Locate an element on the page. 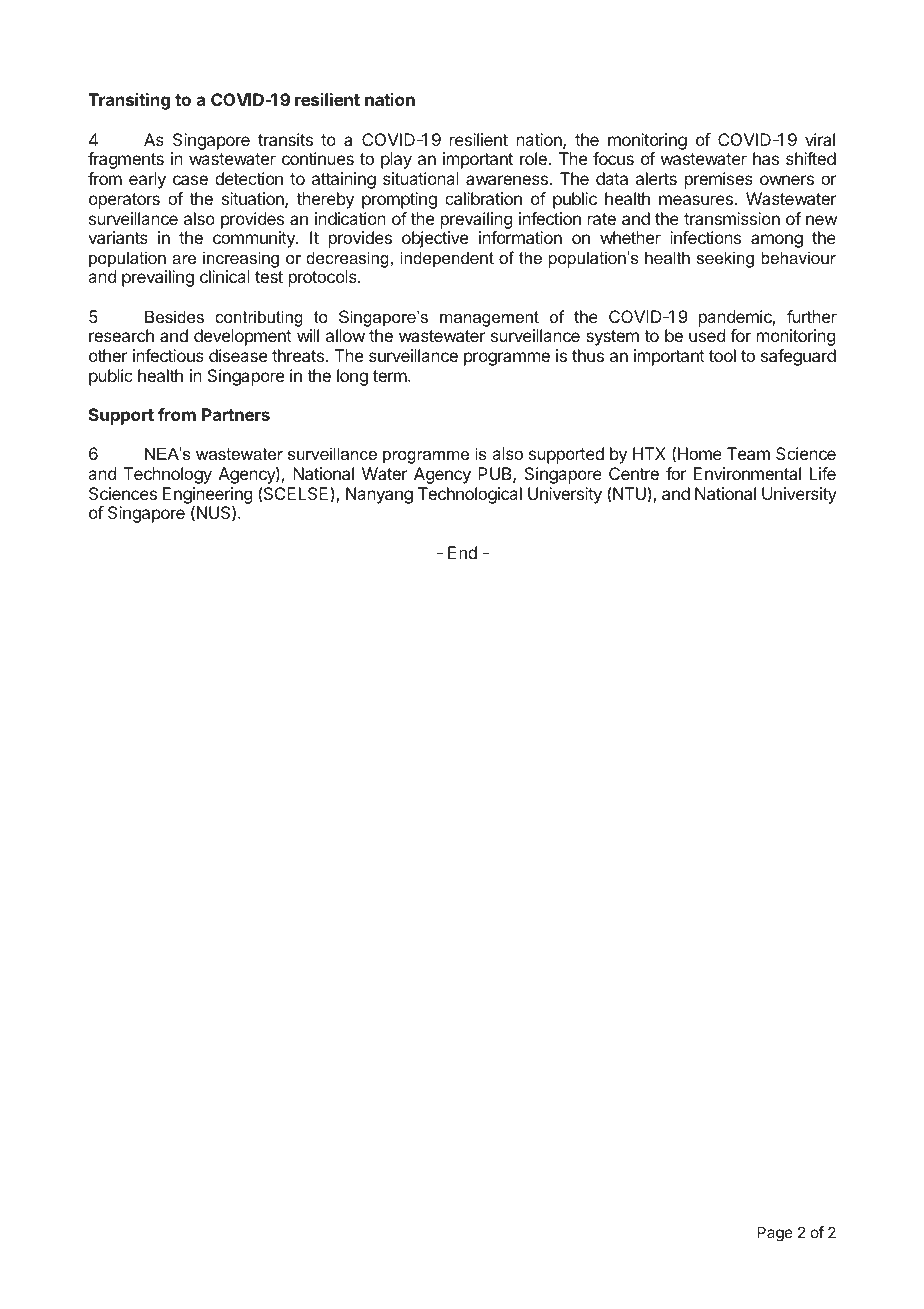 The width and height of the page is (924, 1309). has is located at coordinates (766, 158).
